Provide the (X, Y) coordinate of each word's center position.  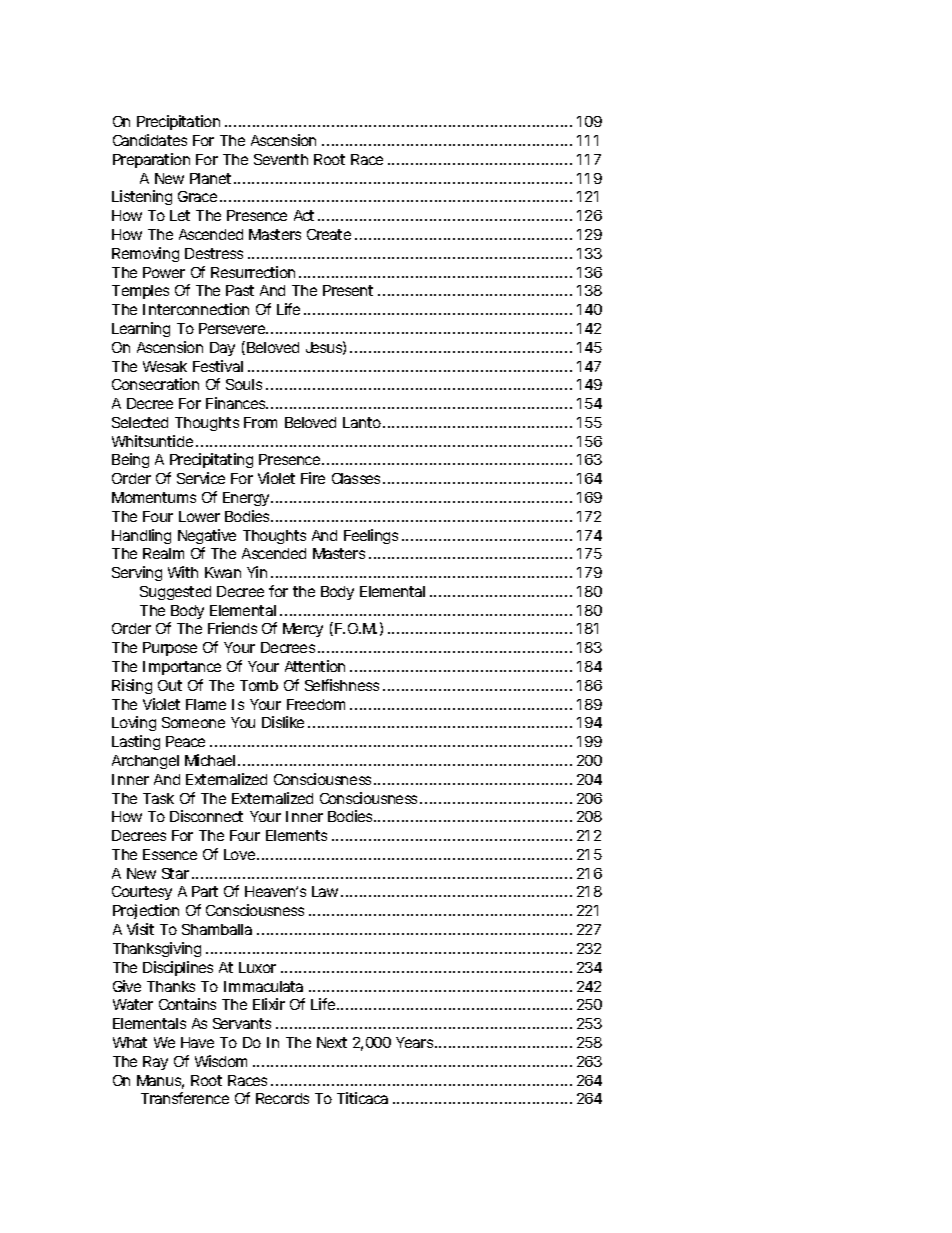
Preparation (151, 160)
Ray (155, 1063)
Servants (242, 1023)
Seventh (281, 159)
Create (329, 234)
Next (332, 1042)
